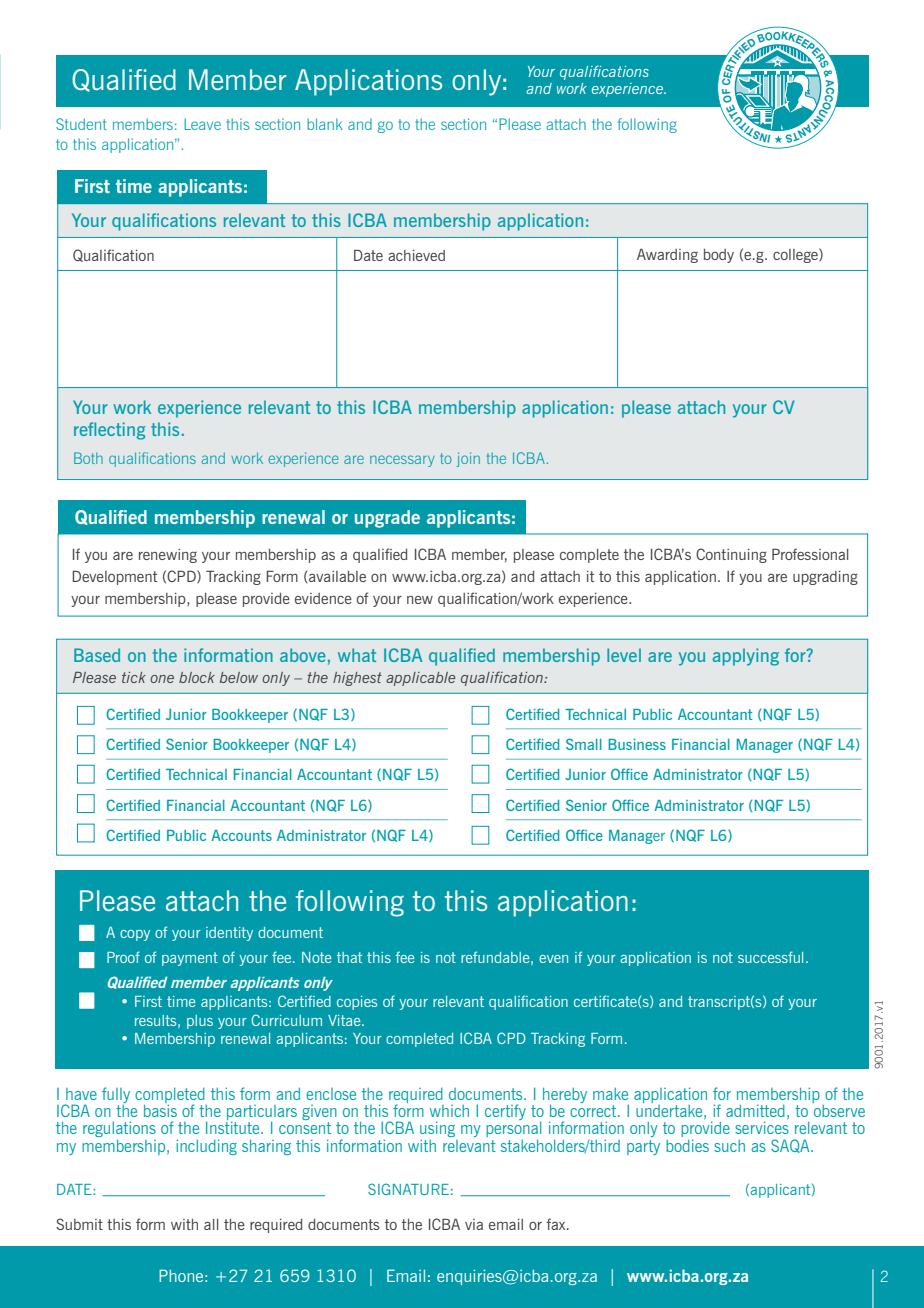  I want to click on via, so click(474, 1224).
